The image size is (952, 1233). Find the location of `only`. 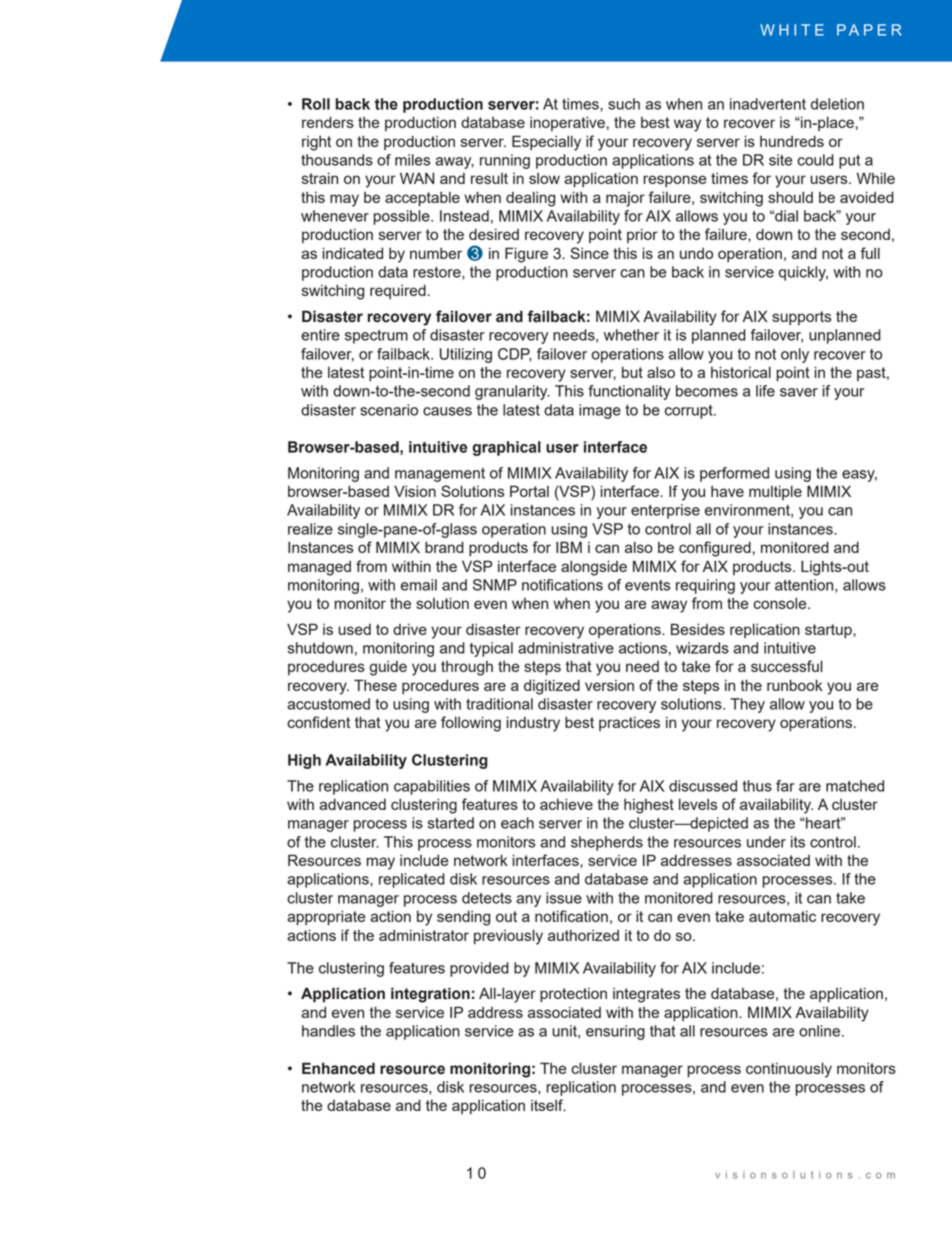

only is located at coordinates (795, 355).
